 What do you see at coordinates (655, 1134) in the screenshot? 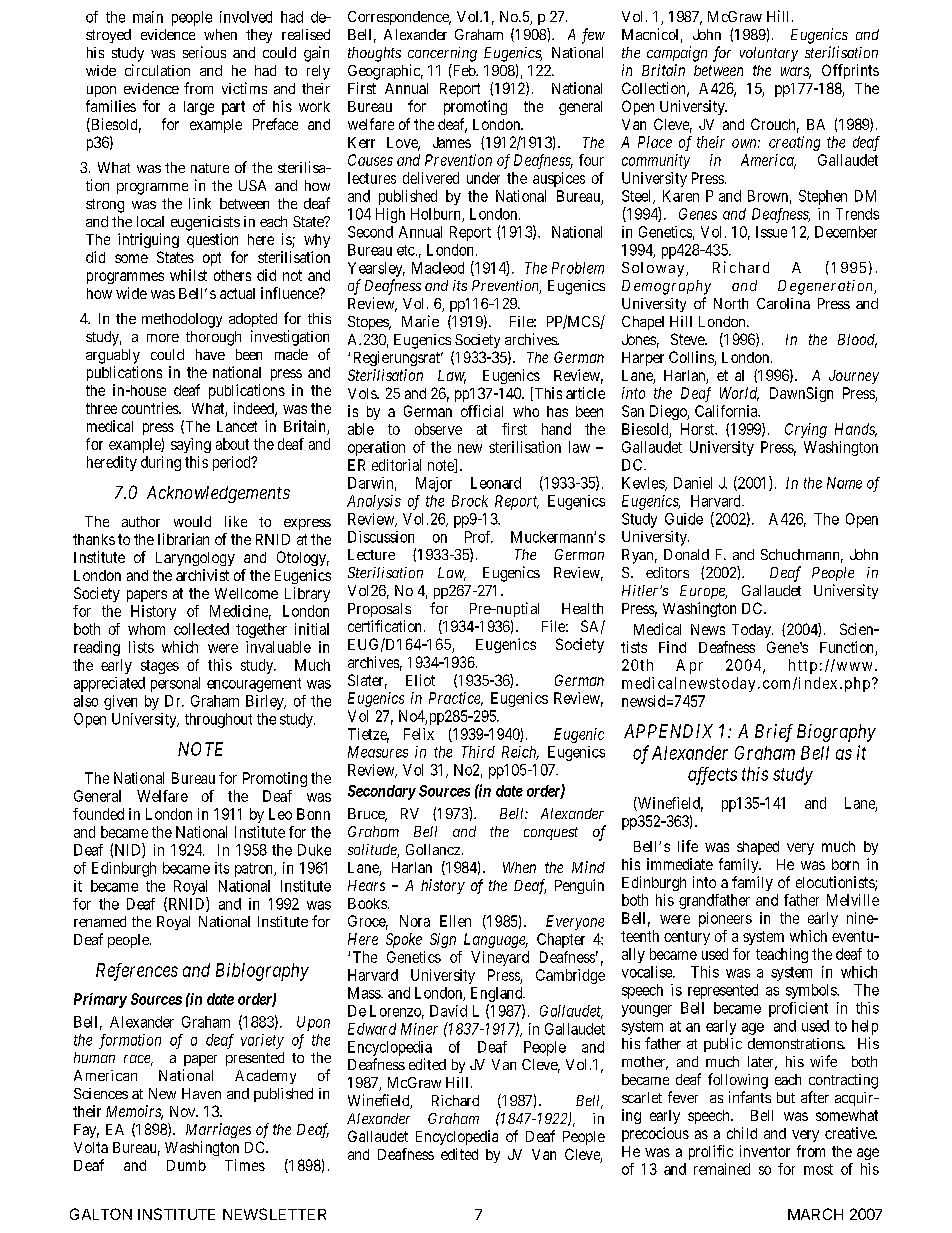
I see `precocious` at bounding box center [655, 1134].
